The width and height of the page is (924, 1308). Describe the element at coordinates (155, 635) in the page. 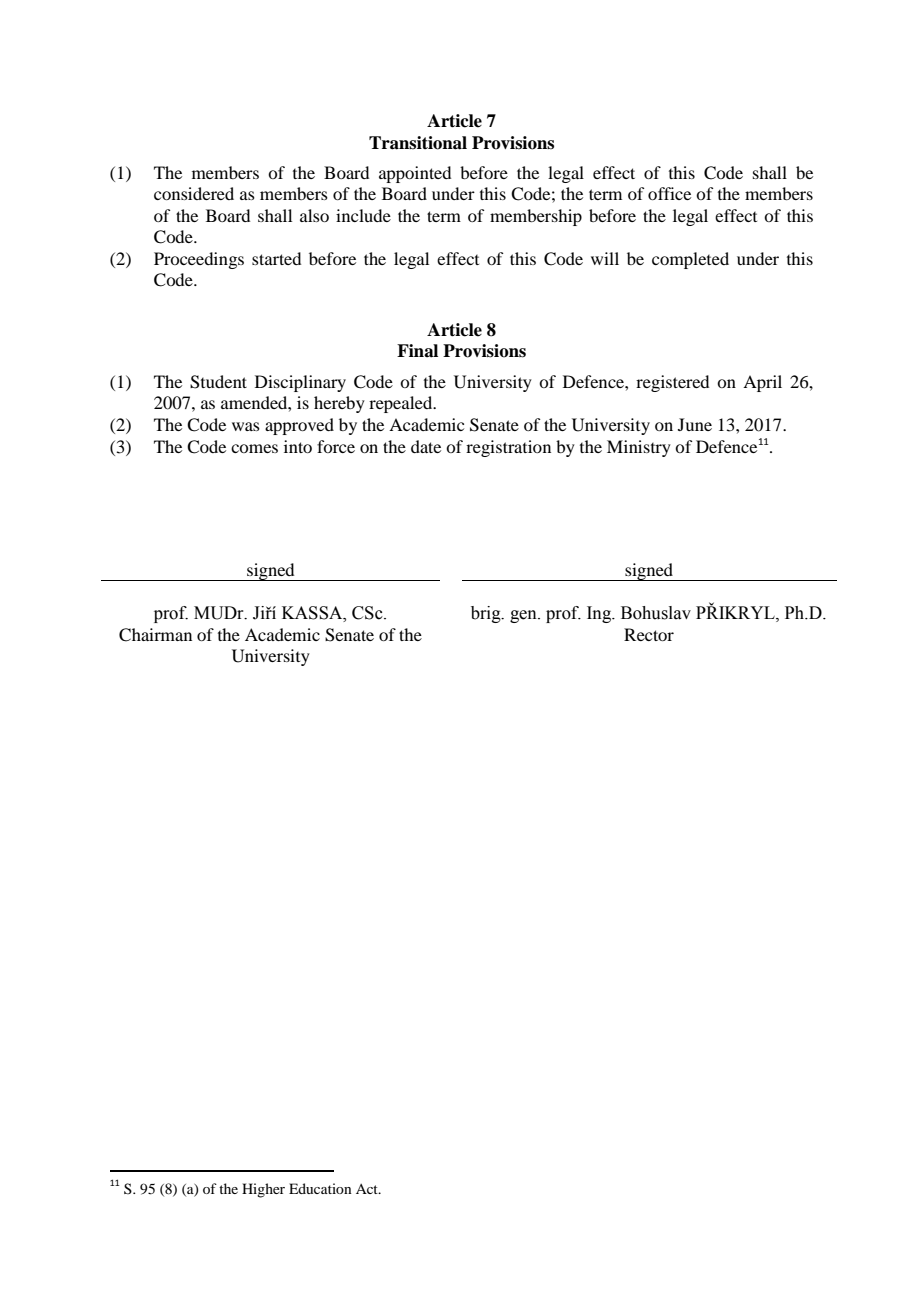

I see `Chairman` at that location.
